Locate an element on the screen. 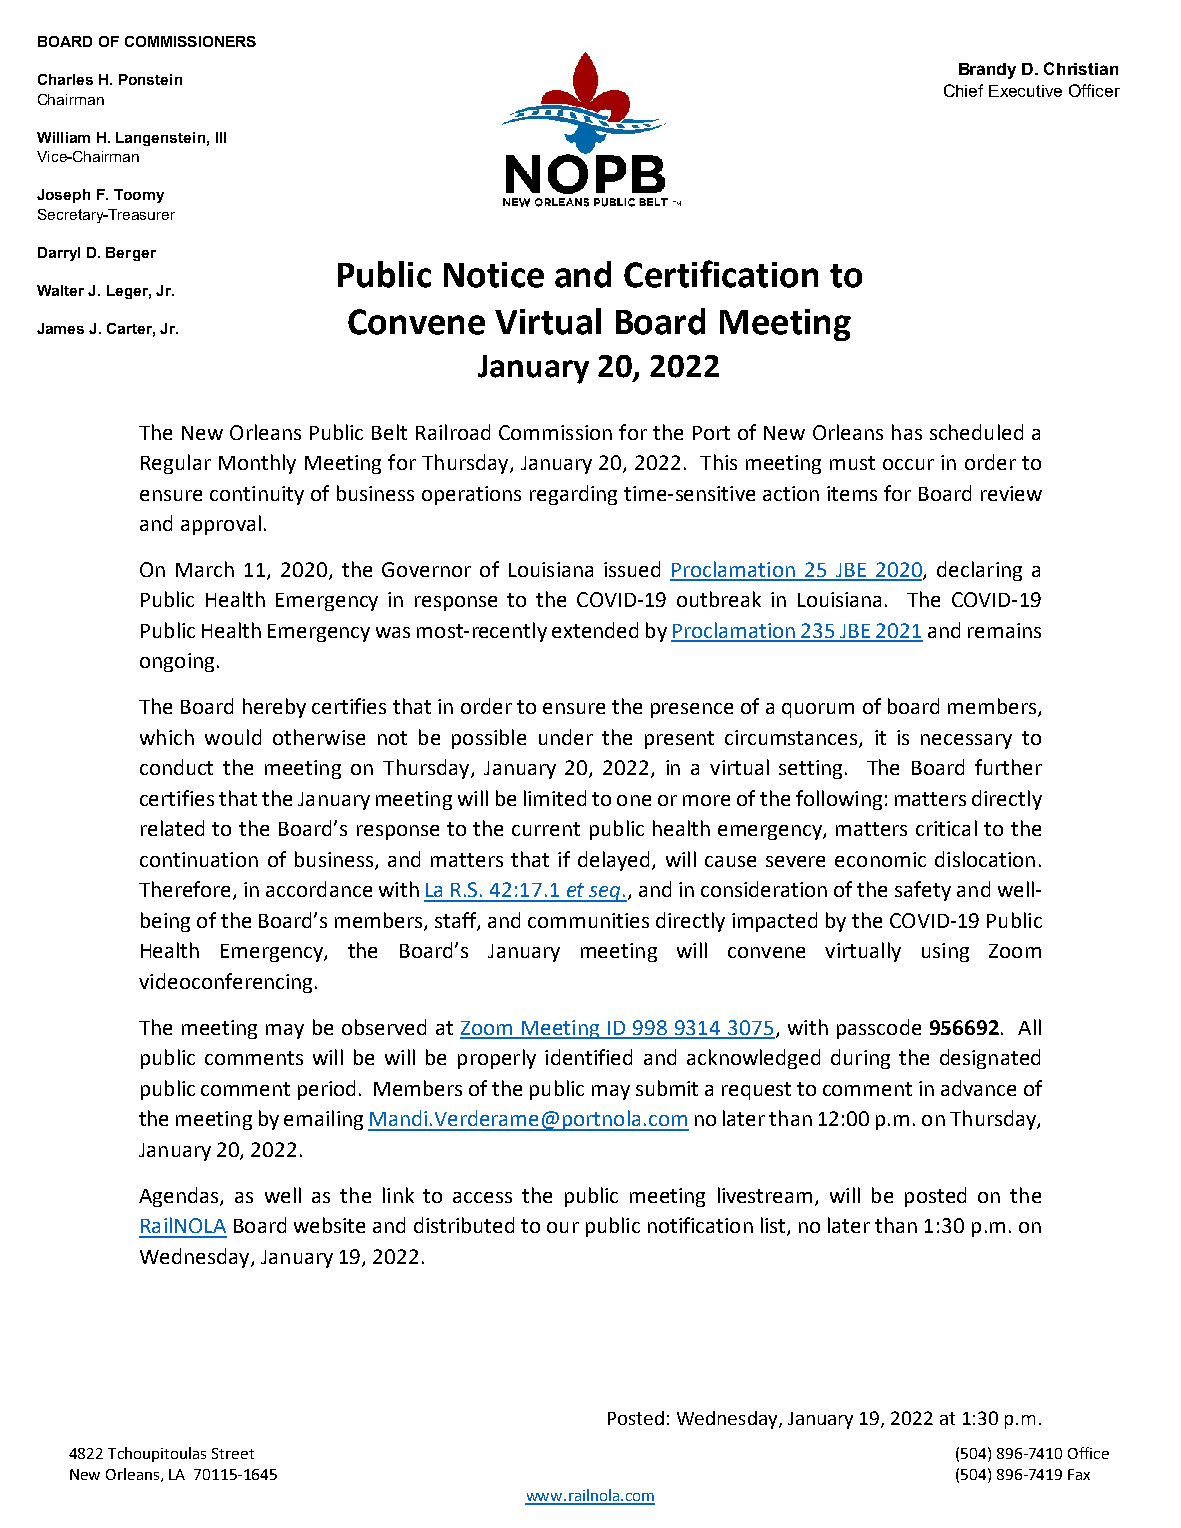  Regular is located at coordinates (176, 464).
